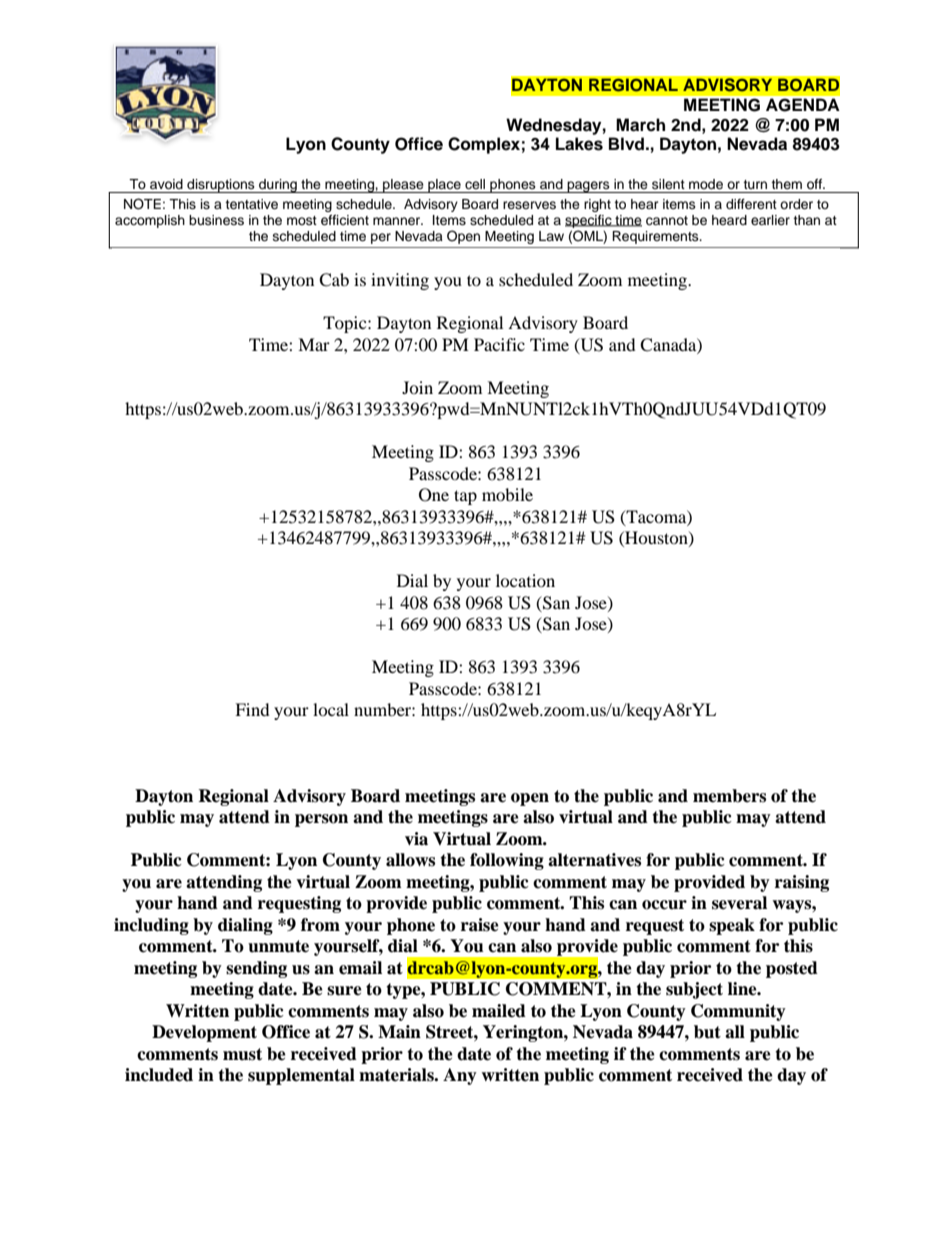 Image resolution: width=952 pixels, height=1233 pixels. I want to click on Any, so click(460, 1076).
